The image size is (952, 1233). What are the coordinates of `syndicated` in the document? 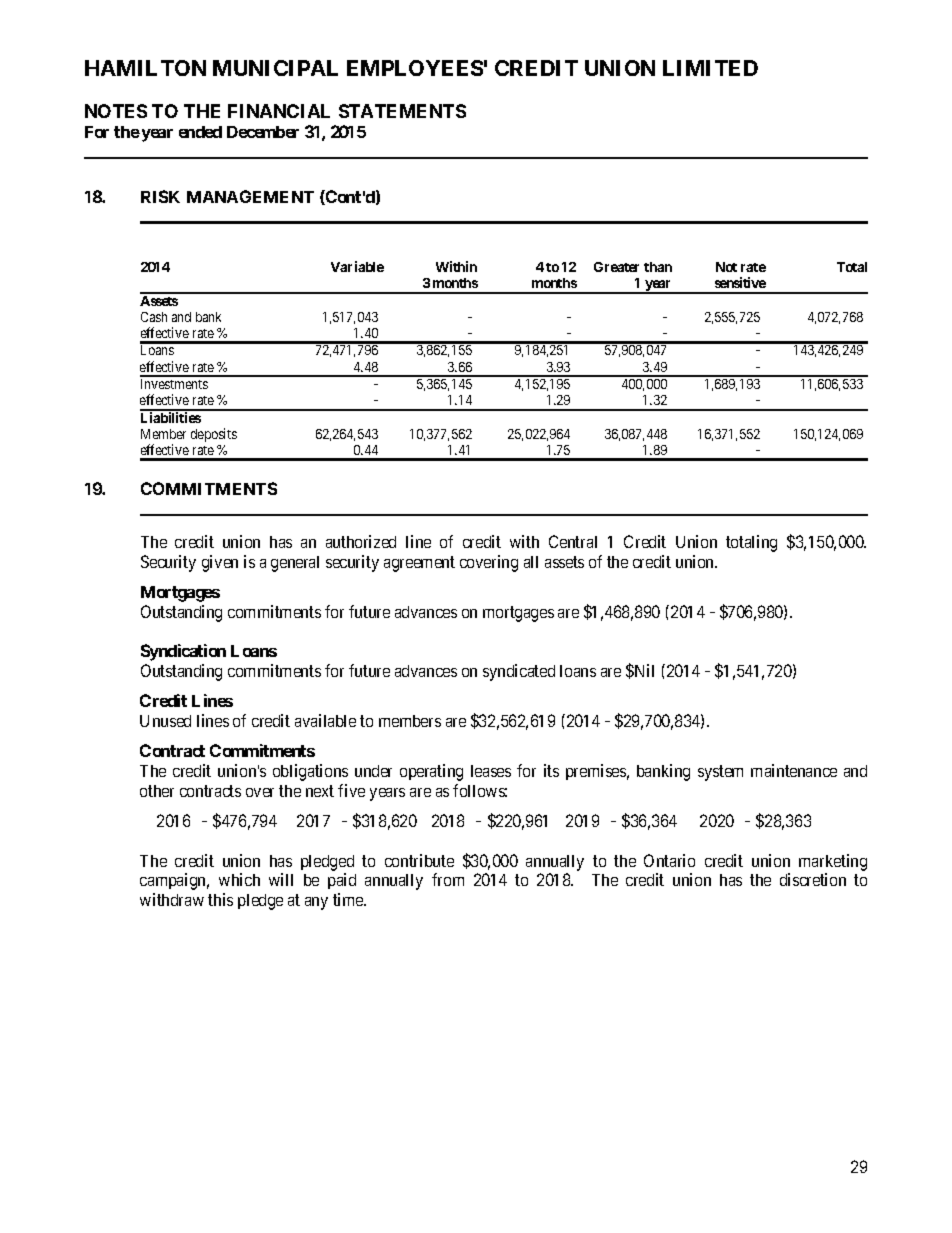 It's located at (519, 672).
